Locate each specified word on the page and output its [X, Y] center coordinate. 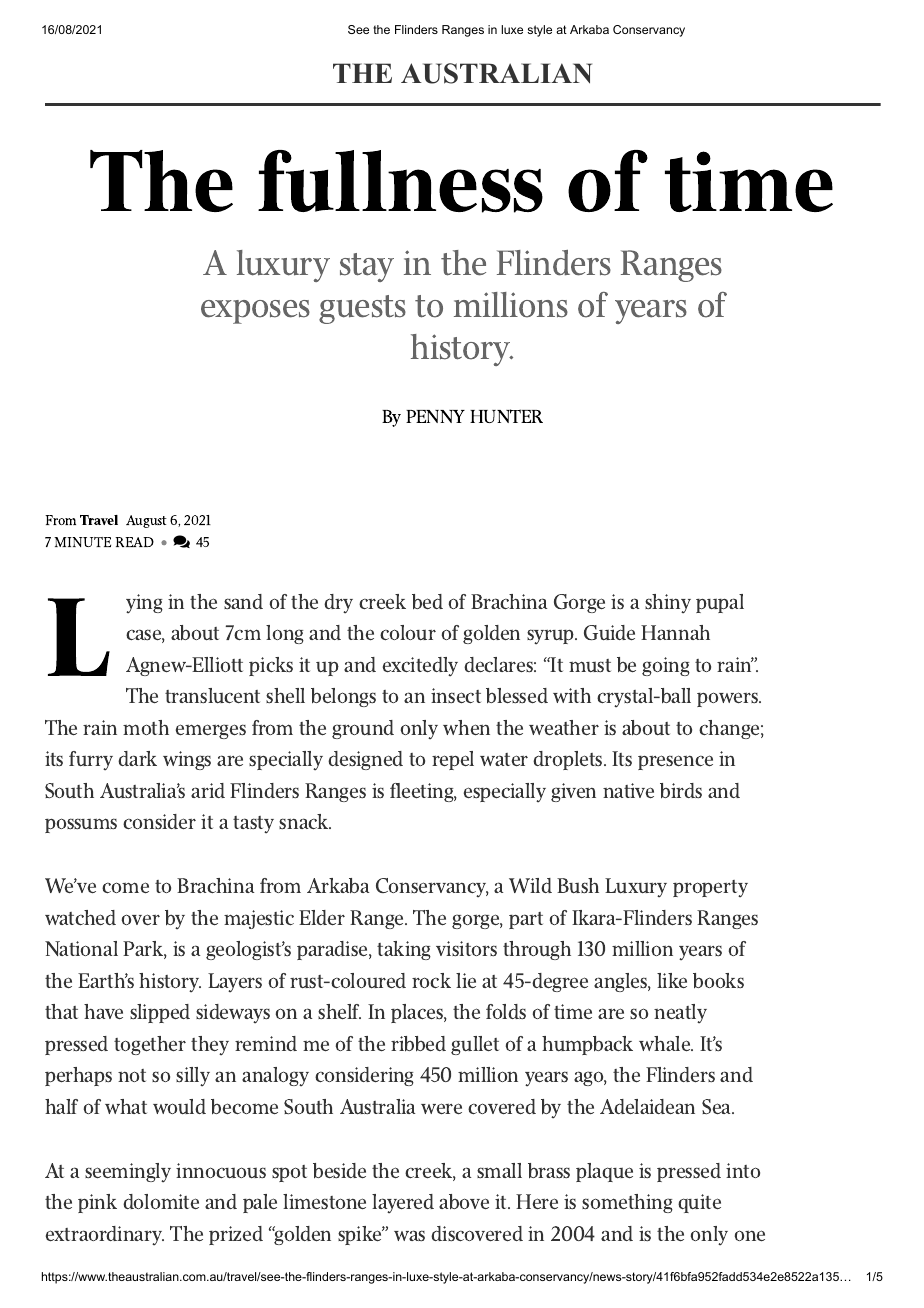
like [672, 980]
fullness [400, 181]
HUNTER [506, 416]
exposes [255, 312]
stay [367, 267]
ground [363, 729]
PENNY [435, 416]
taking [404, 950]
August [146, 521]
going [666, 666]
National [81, 948]
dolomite [161, 1201]
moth [146, 727]
